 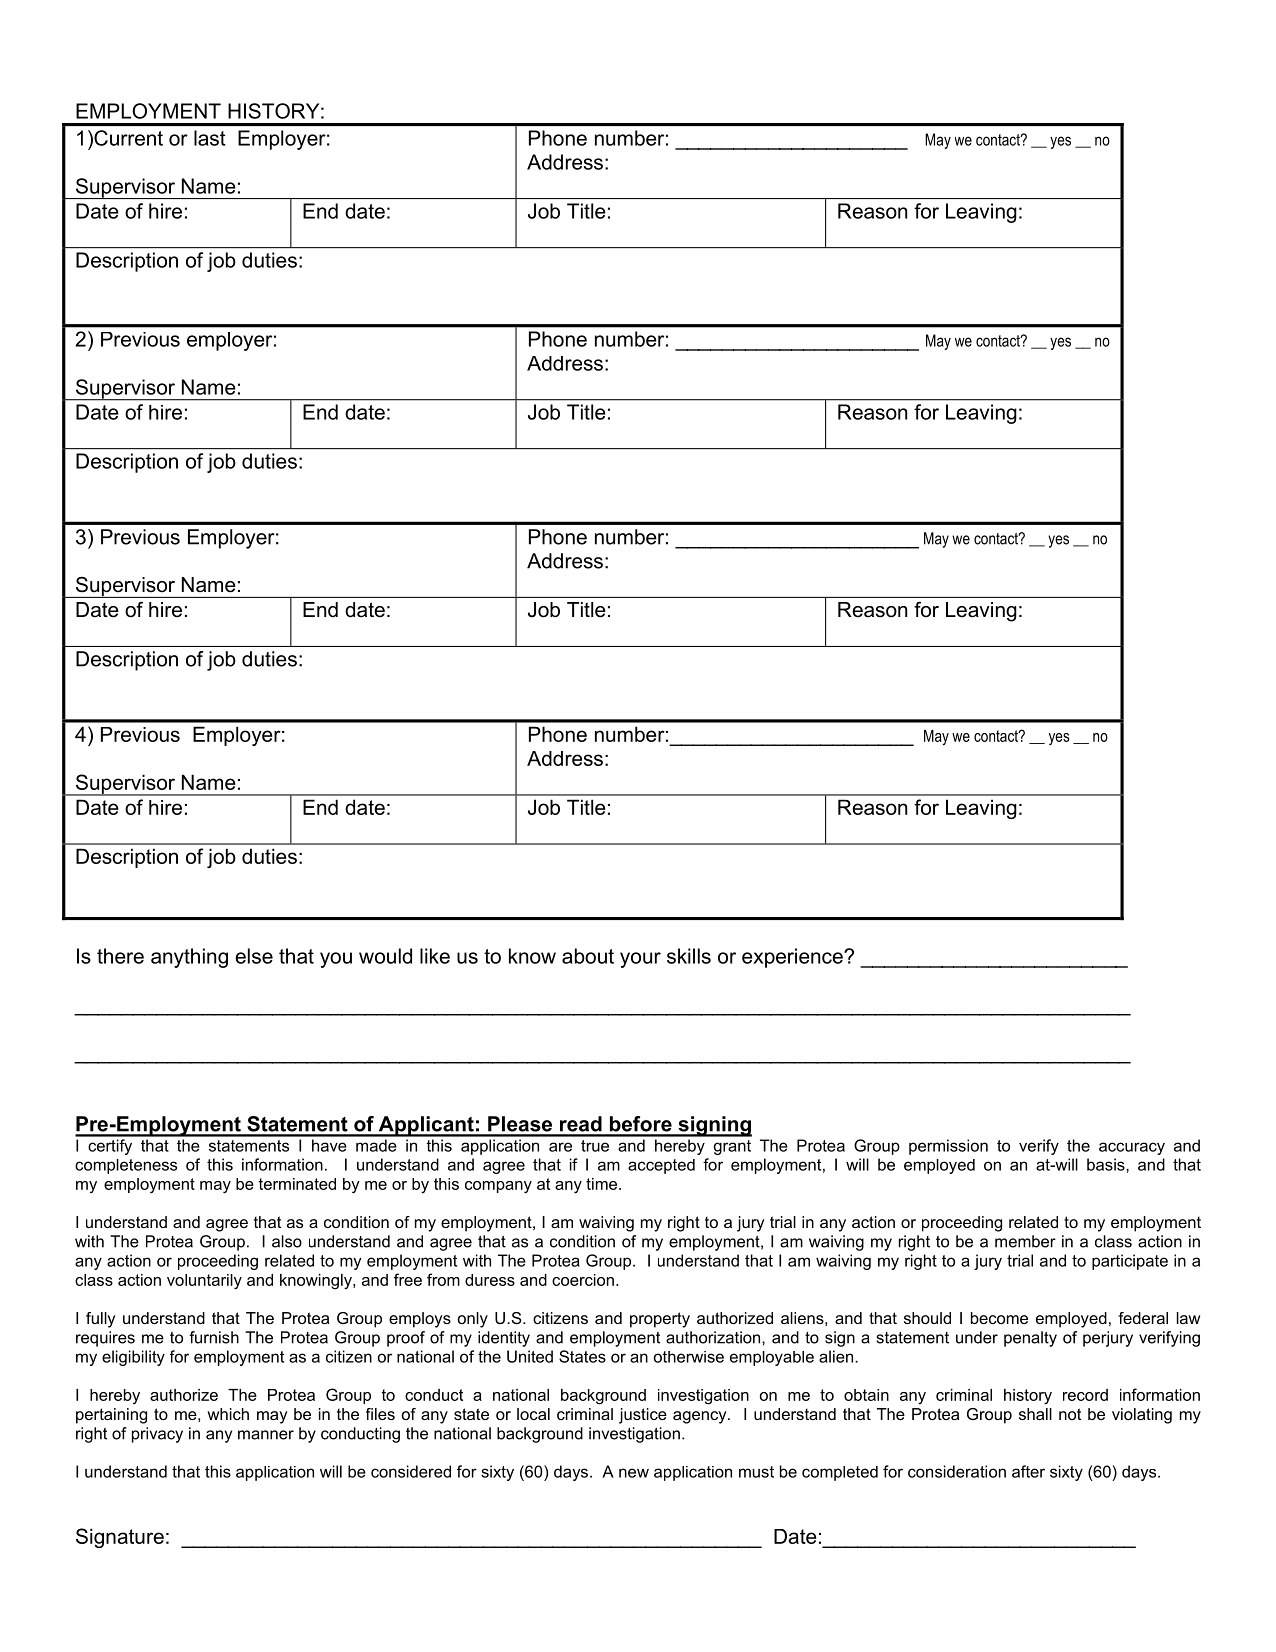 I want to click on accepted, so click(x=661, y=1166).
